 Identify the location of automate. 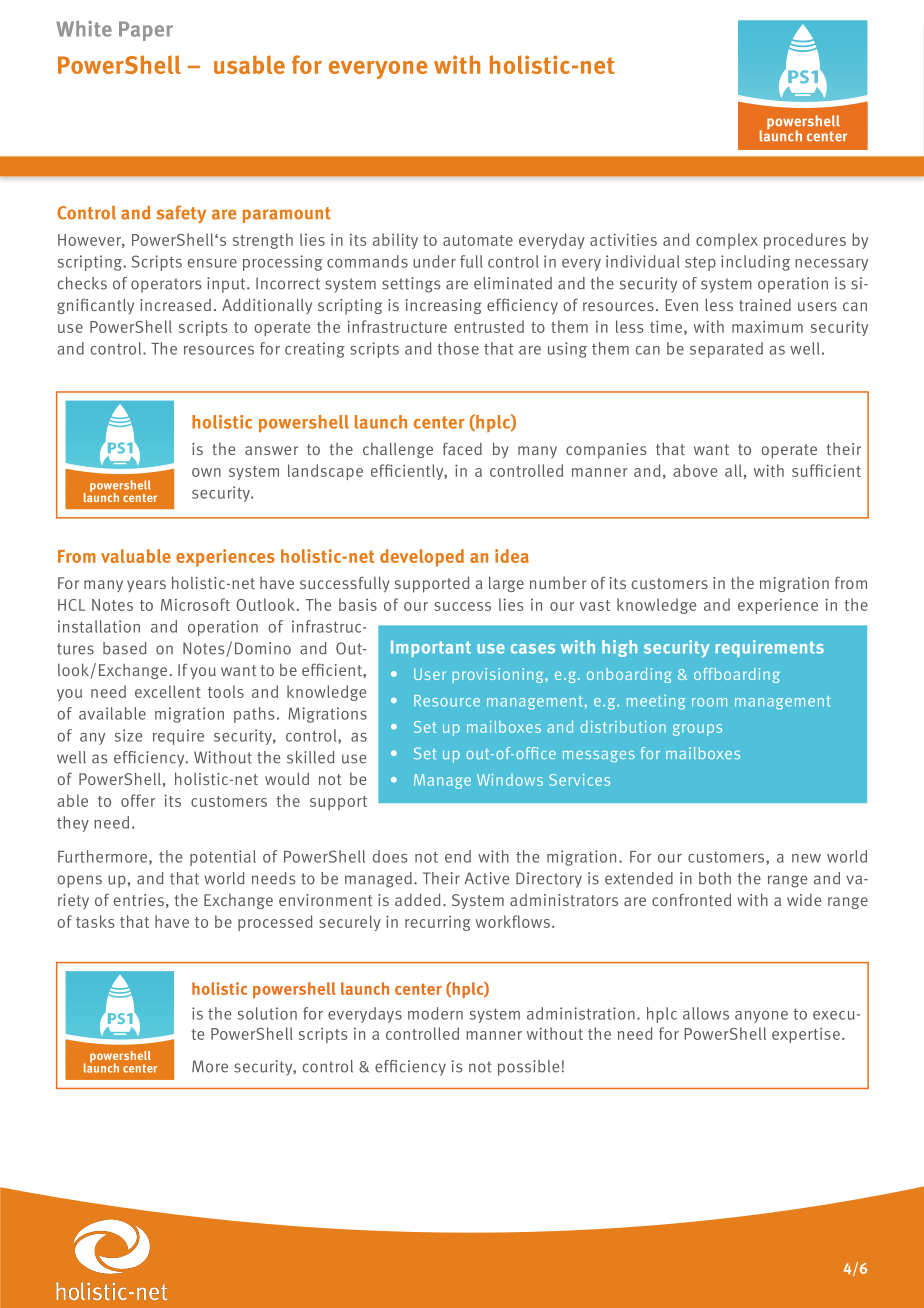
(478, 240).
